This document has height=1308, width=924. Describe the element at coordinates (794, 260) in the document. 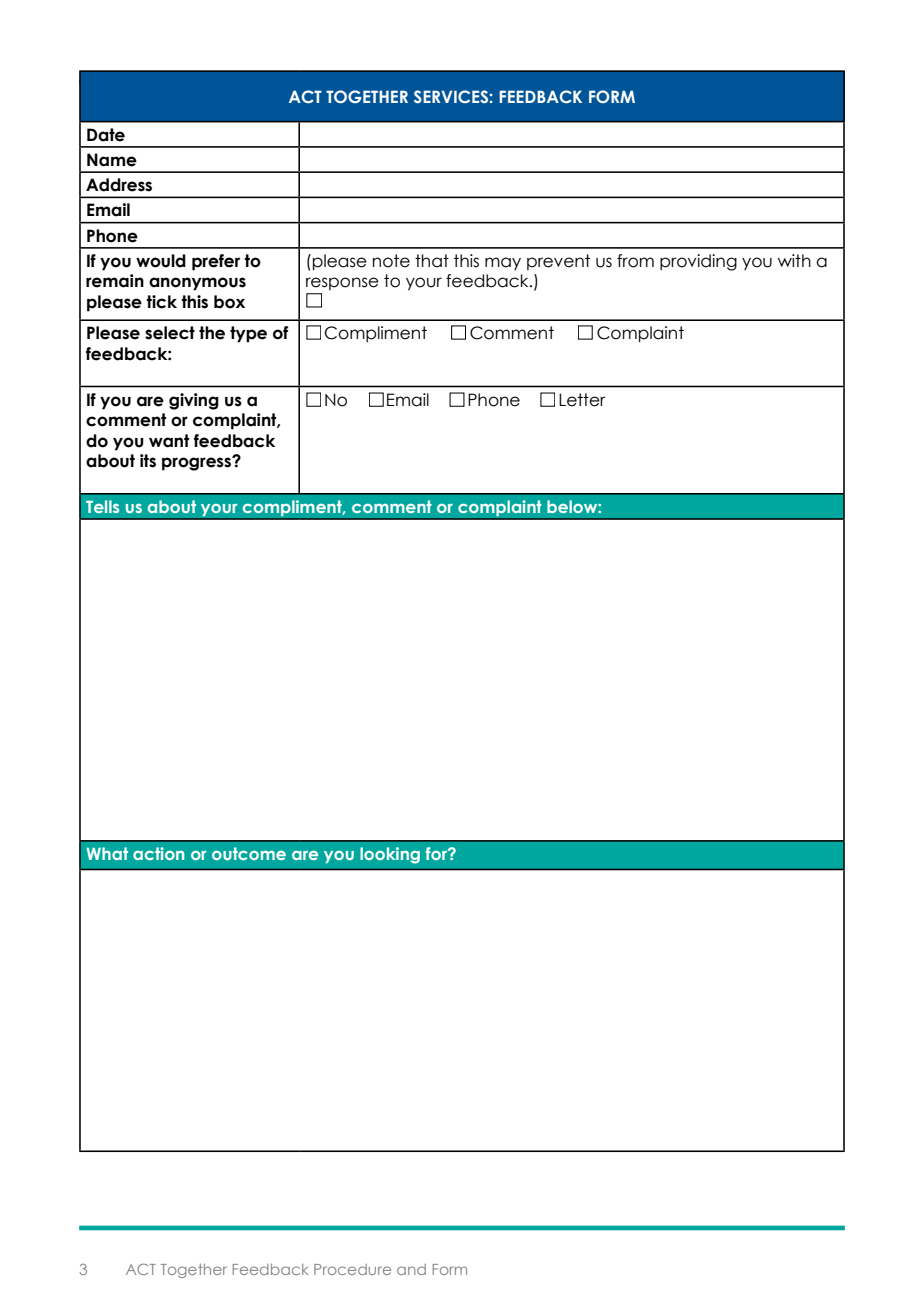

I see `with` at that location.
